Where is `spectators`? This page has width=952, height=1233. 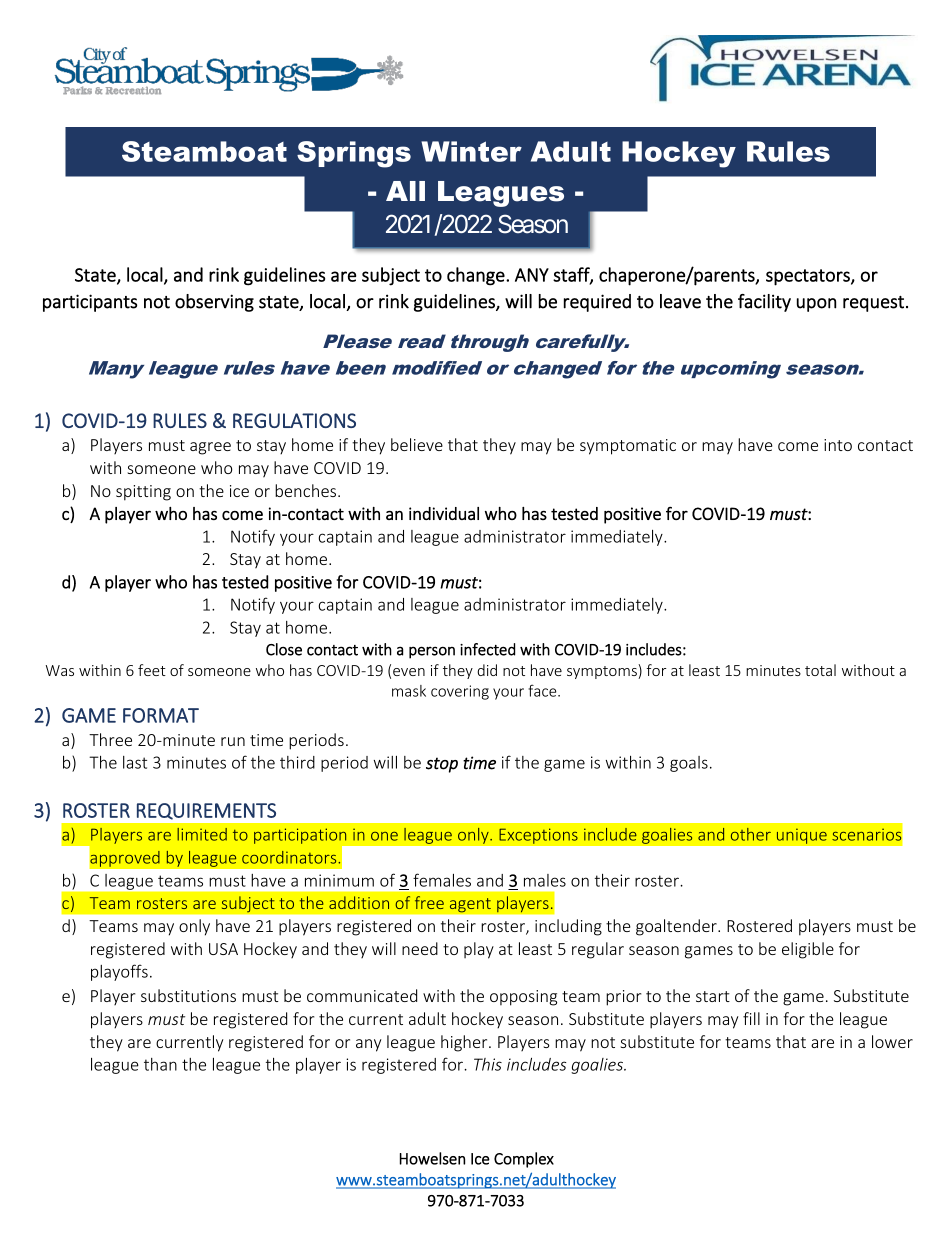 spectators is located at coordinates (809, 277).
